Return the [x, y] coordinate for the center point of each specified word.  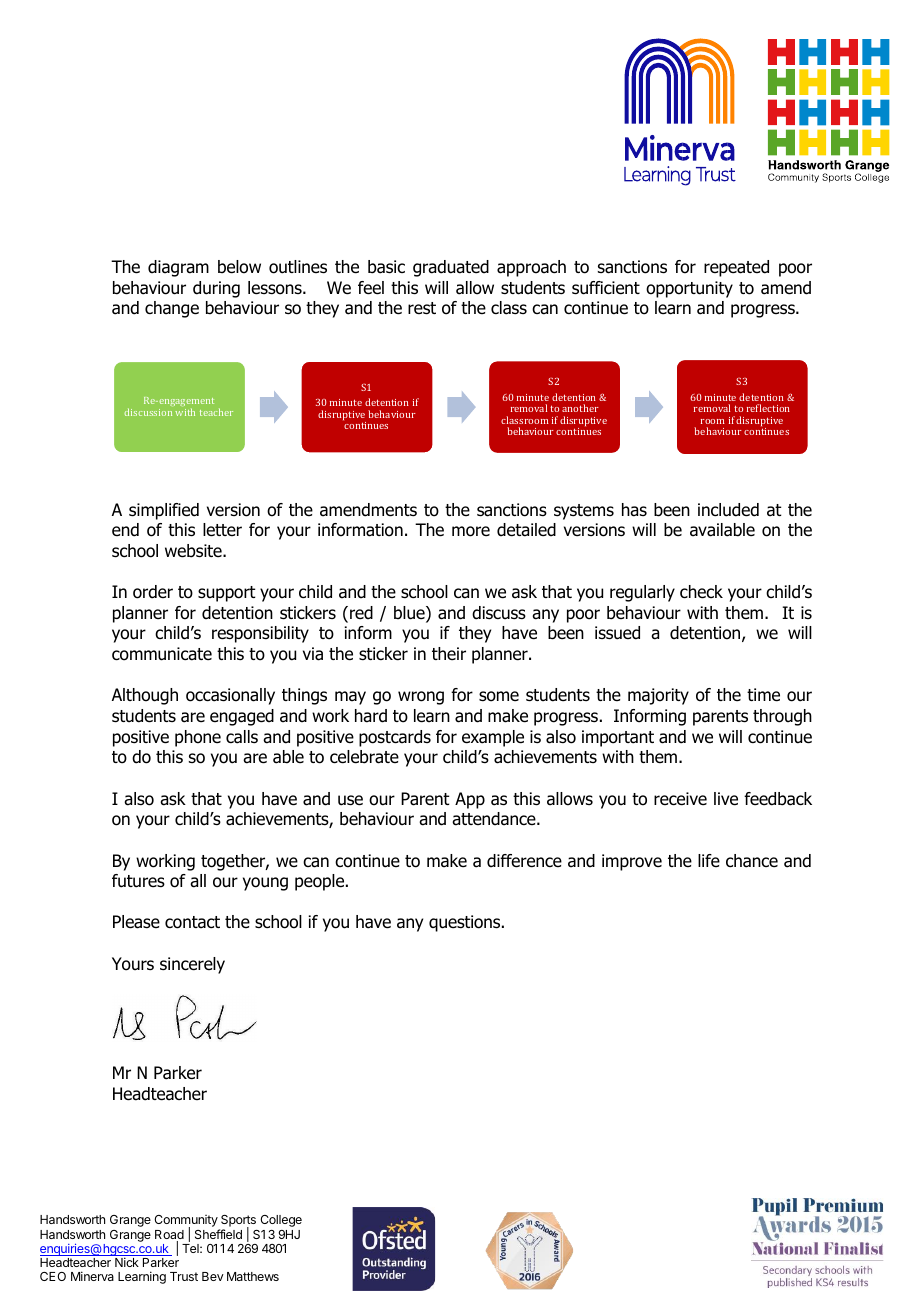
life [709, 860]
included [728, 510]
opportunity [689, 289]
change [172, 309]
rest [422, 308]
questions [466, 923]
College [281, 1221]
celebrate [364, 757]
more [471, 531]
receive [680, 799]
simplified [164, 511]
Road [169, 1236]
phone [198, 738]
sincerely [192, 965]
